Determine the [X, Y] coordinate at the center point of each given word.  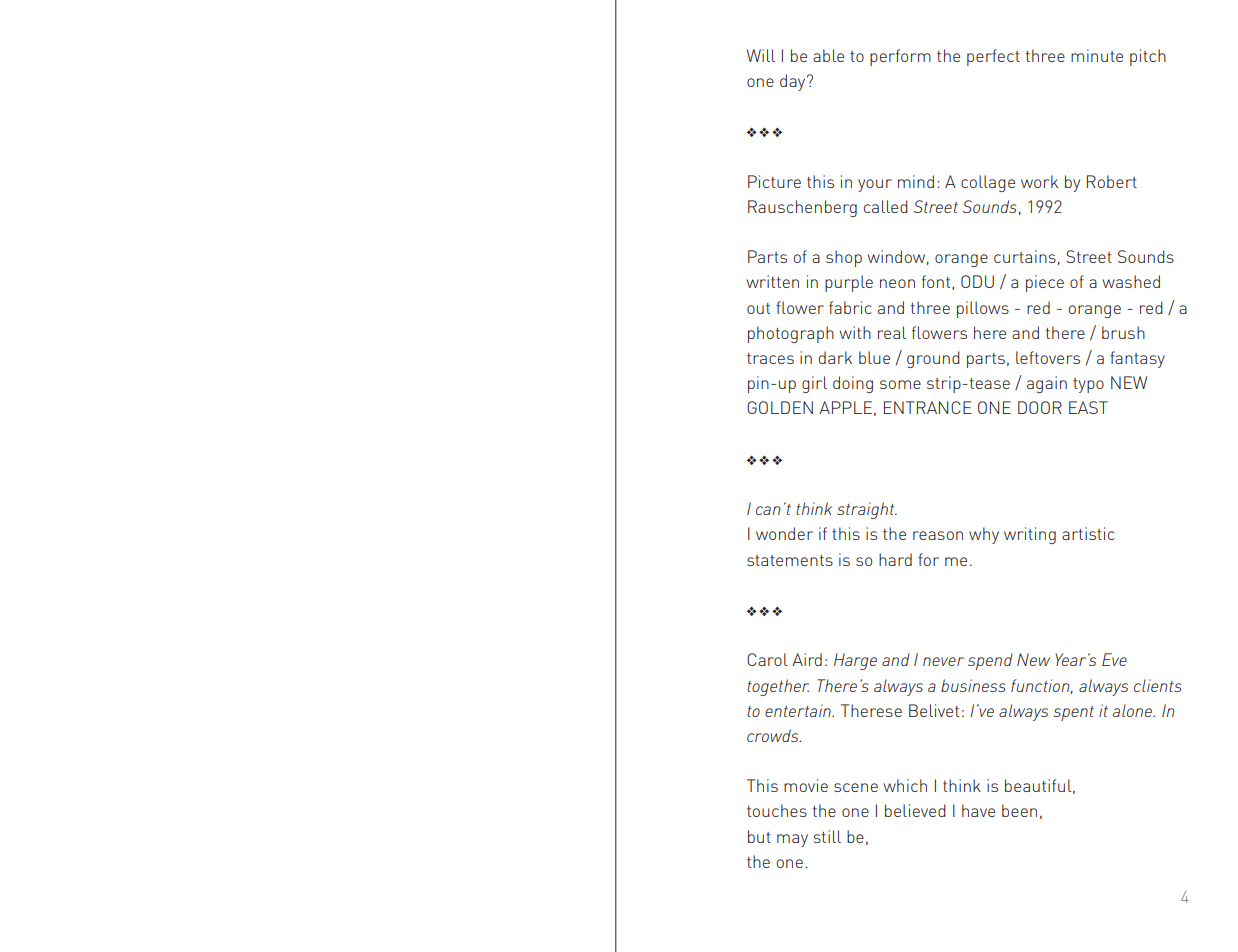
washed [1131, 281]
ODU [977, 281]
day [794, 82]
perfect [993, 57]
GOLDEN [780, 407]
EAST [1088, 407]
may [792, 840]
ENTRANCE [928, 407]
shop [844, 258]
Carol [767, 659]
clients [1158, 685]
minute [1097, 55]
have [978, 810]
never [943, 661]
